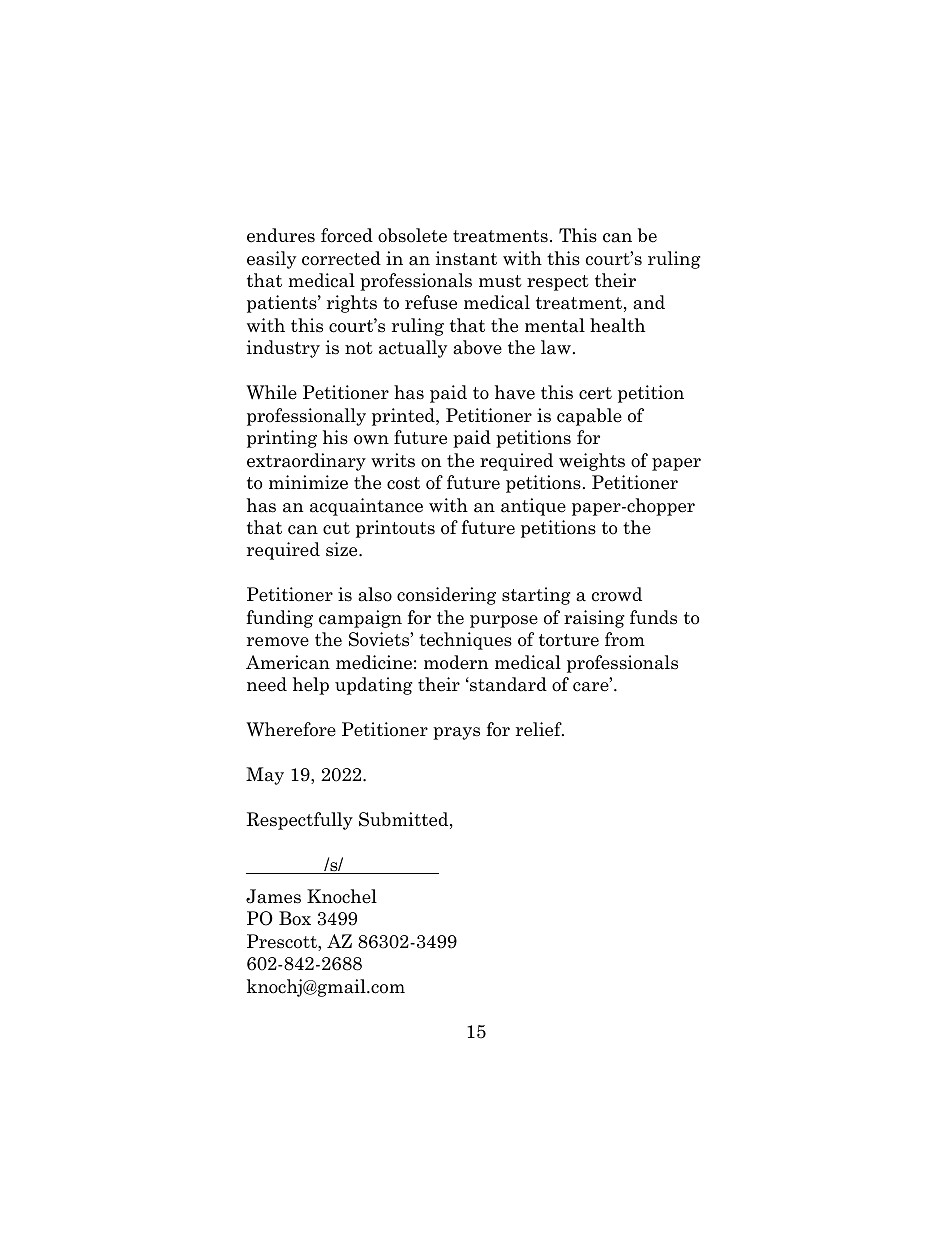 Image resolution: width=952 pixels, height=1233 pixels. Describe the element at coordinates (625, 639) in the page. I see `from` at that location.
